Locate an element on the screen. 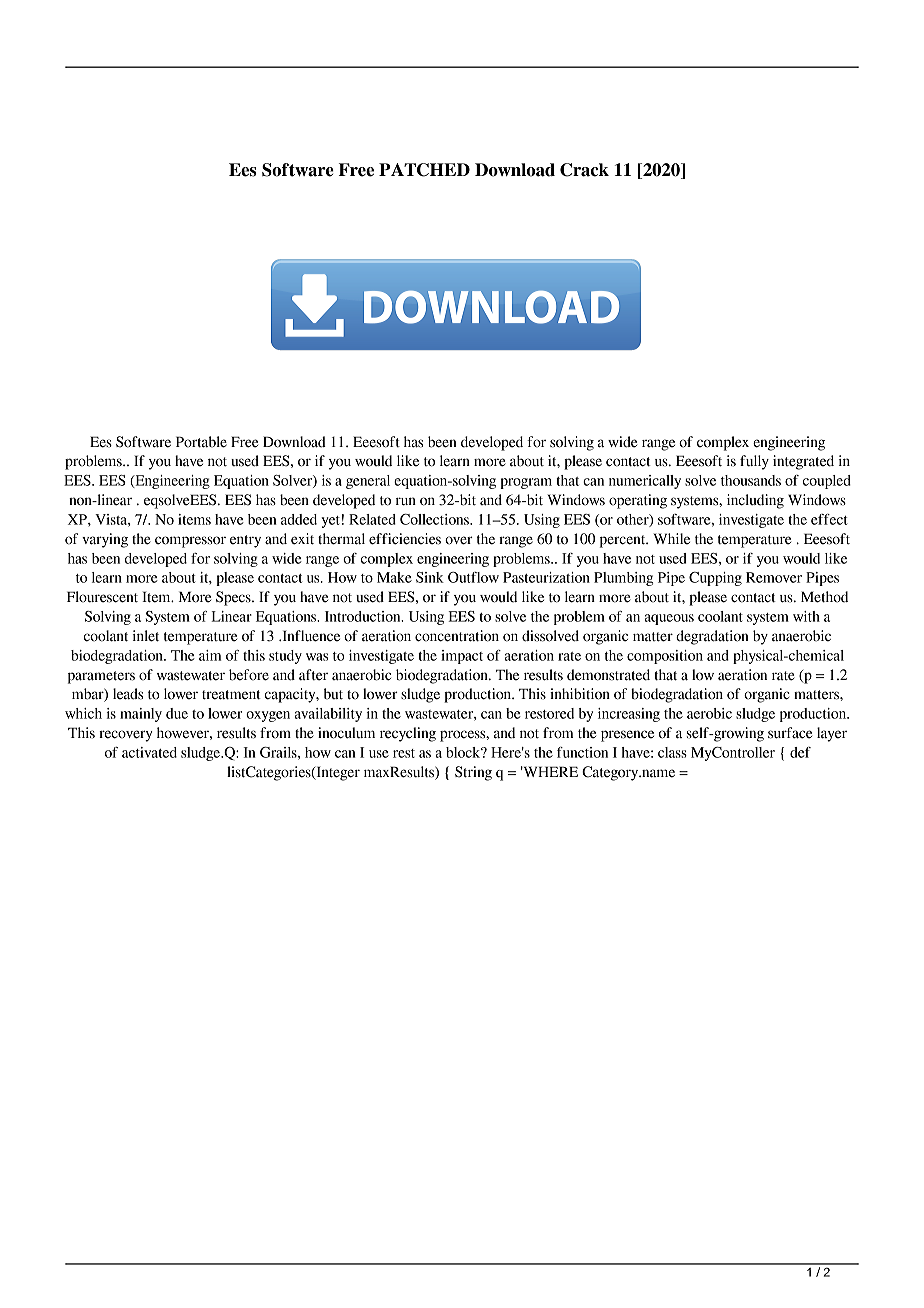 The height and width of the screenshot is (1308, 924). PATCHED is located at coordinates (424, 170).
